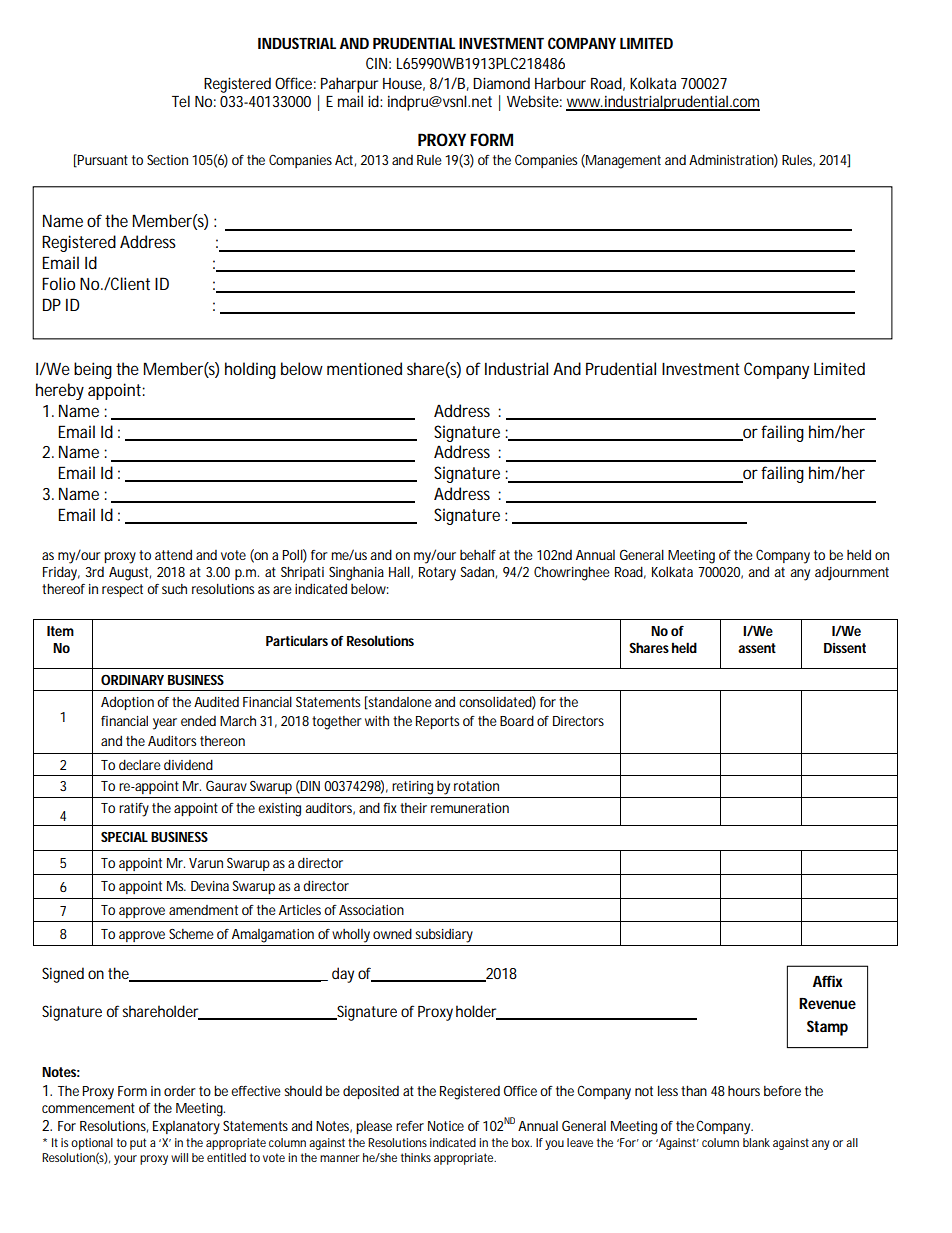 This image has height=1233, width=952. Describe the element at coordinates (560, 83) in the image. I see `Harbour` at that location.
